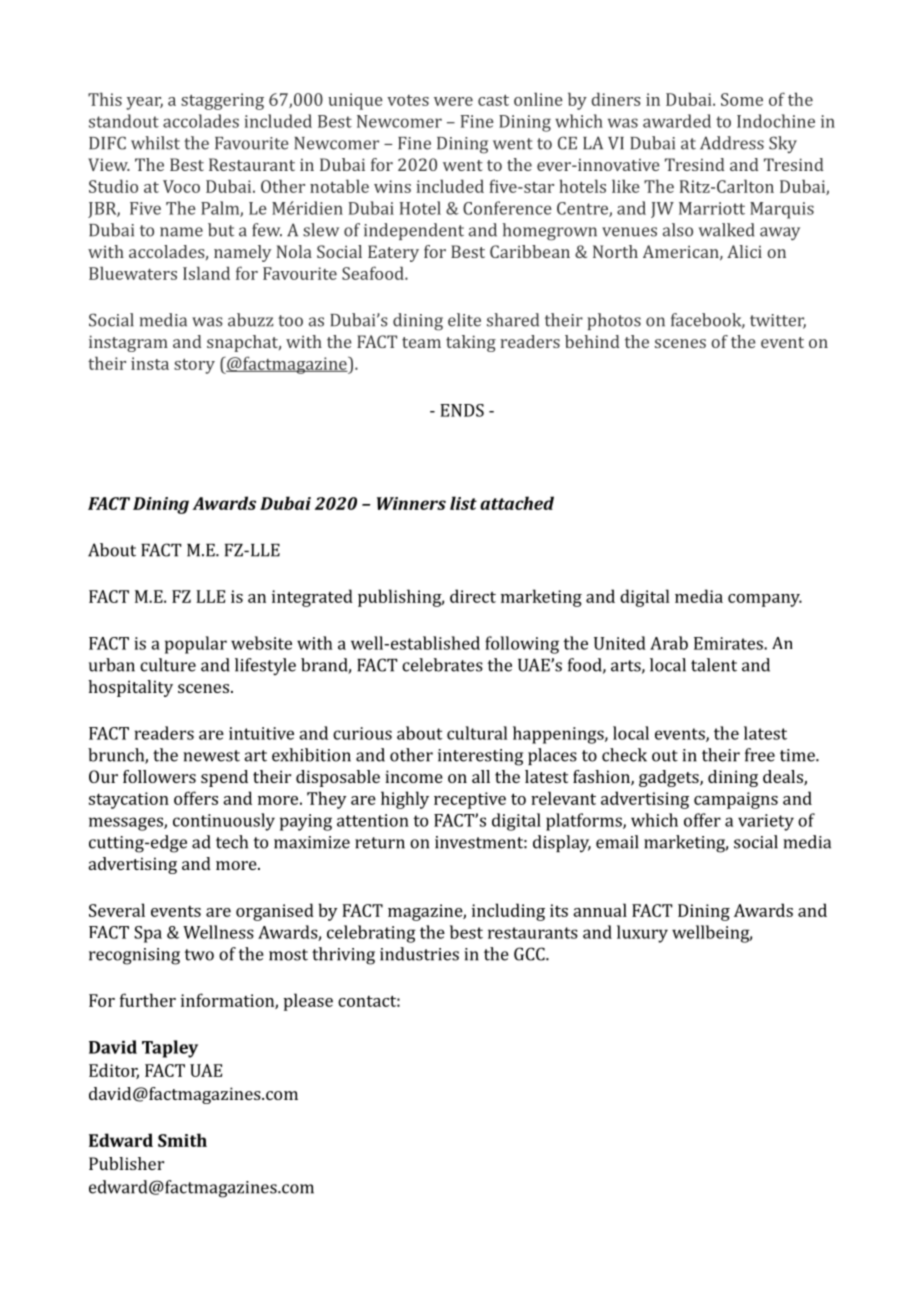  What do you see at coordinates (642, 934) in the page?
I see `luxury` at bounding box center [642, 934].
